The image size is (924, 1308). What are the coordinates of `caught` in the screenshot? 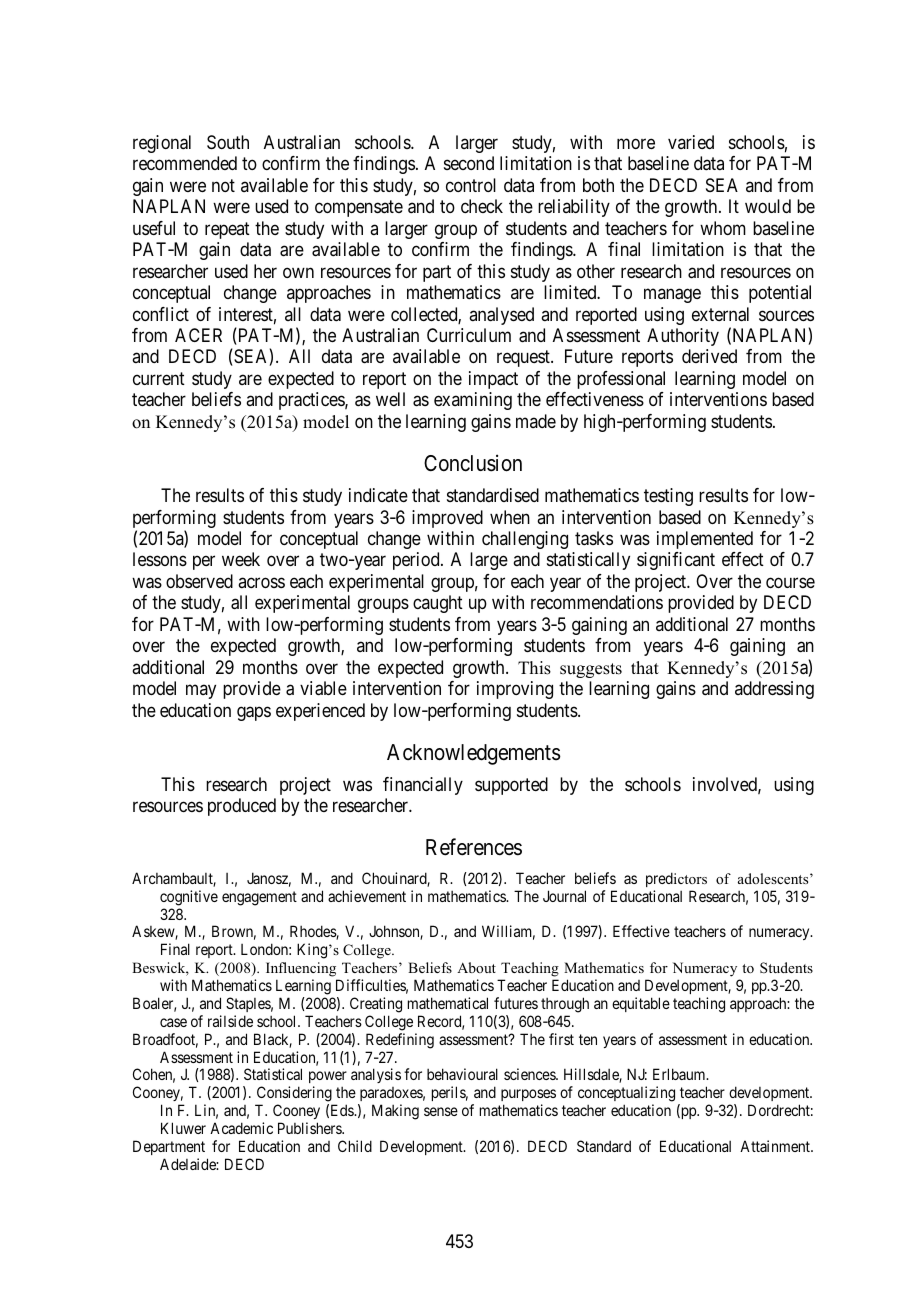 It's located at (438, 604).
